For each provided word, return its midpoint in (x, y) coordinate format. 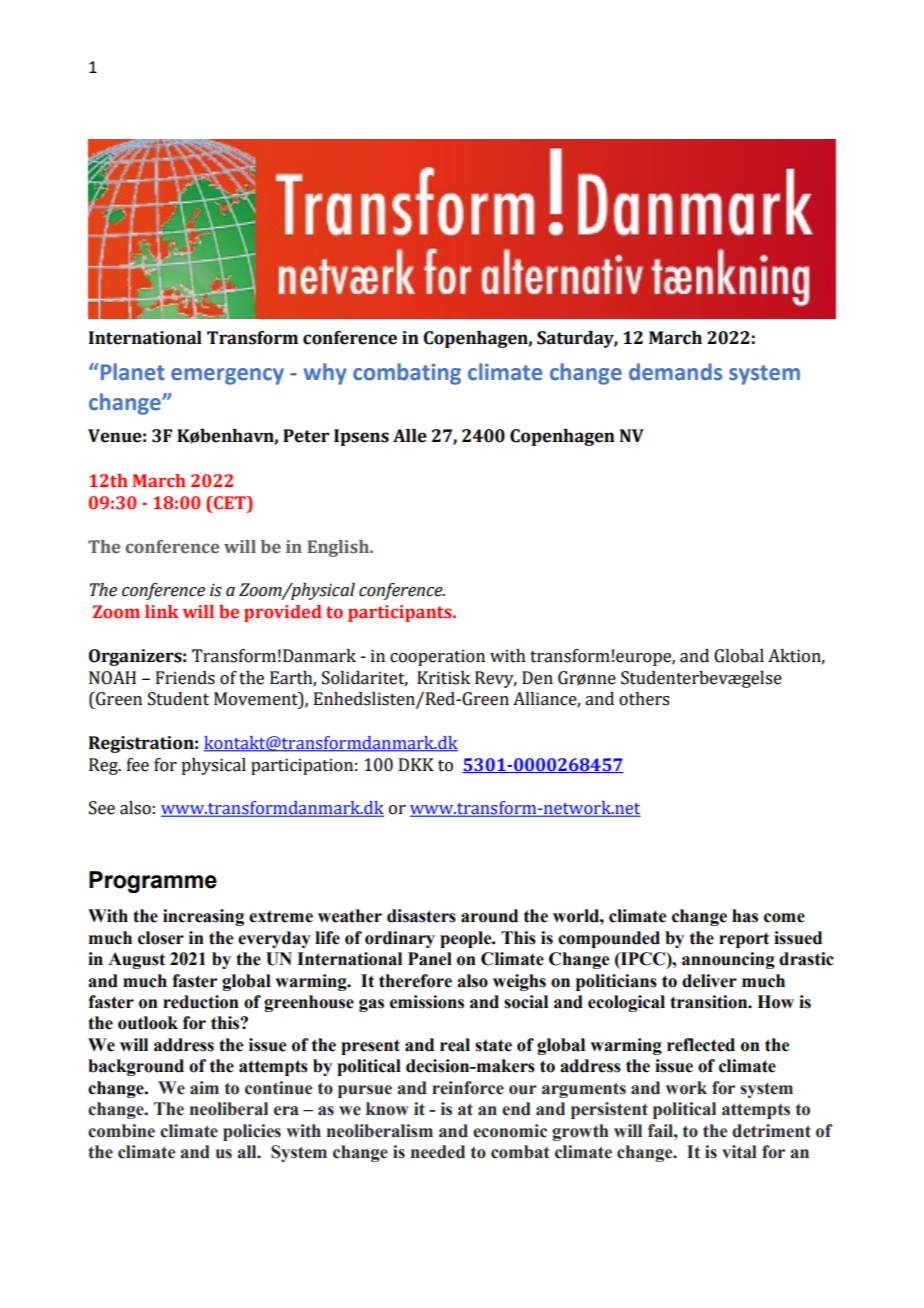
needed (438, 1152)
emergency (227, 376)
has (745, 916)
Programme (153, 882)
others (644, 699)
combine (121, 1131)
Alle (410, 436)
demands (675, 372)
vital (739, 1152)
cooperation (437, 657)
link (162, 611)
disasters (421, 916)
